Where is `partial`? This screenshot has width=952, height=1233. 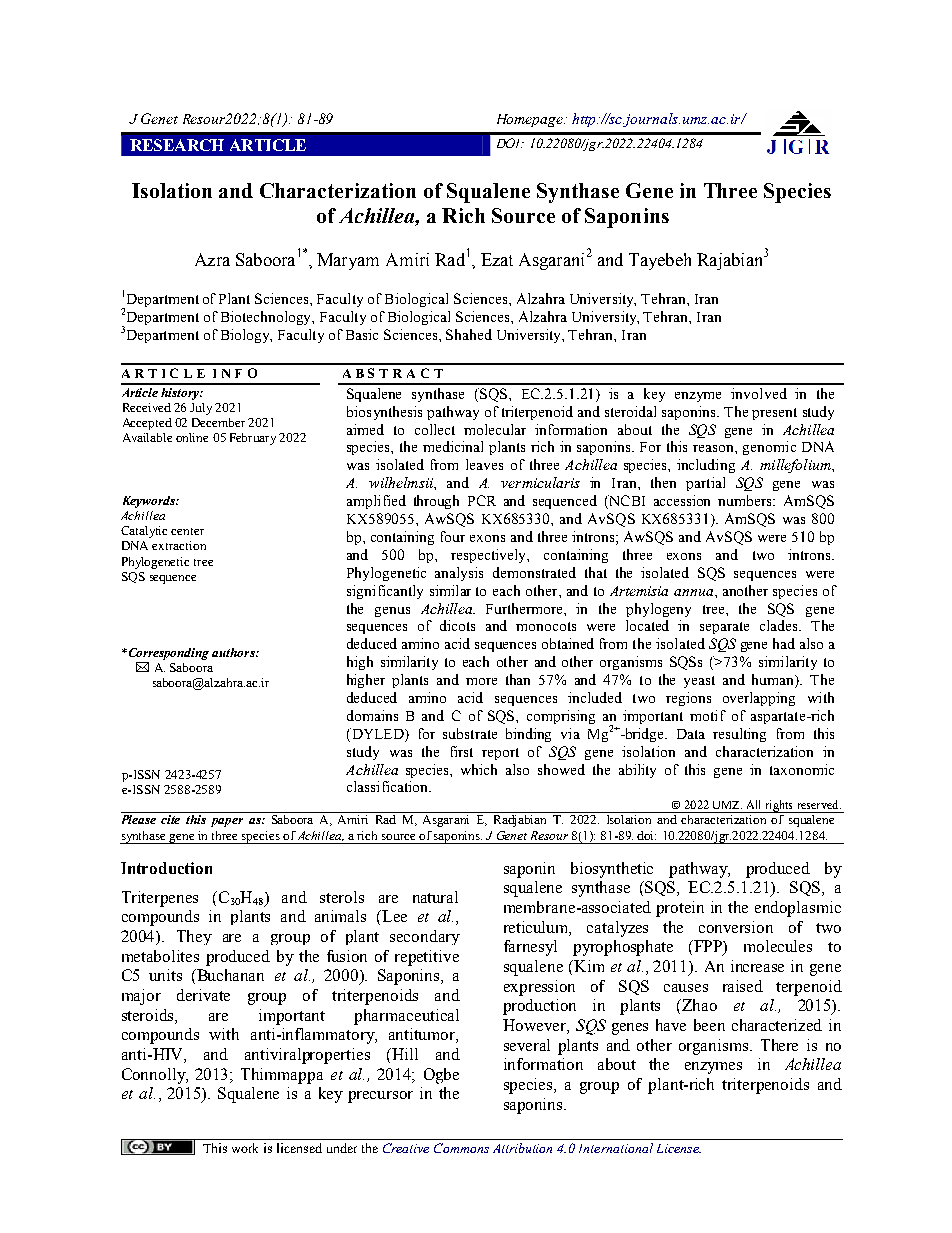 partial is located at coordinates (705, 484).
